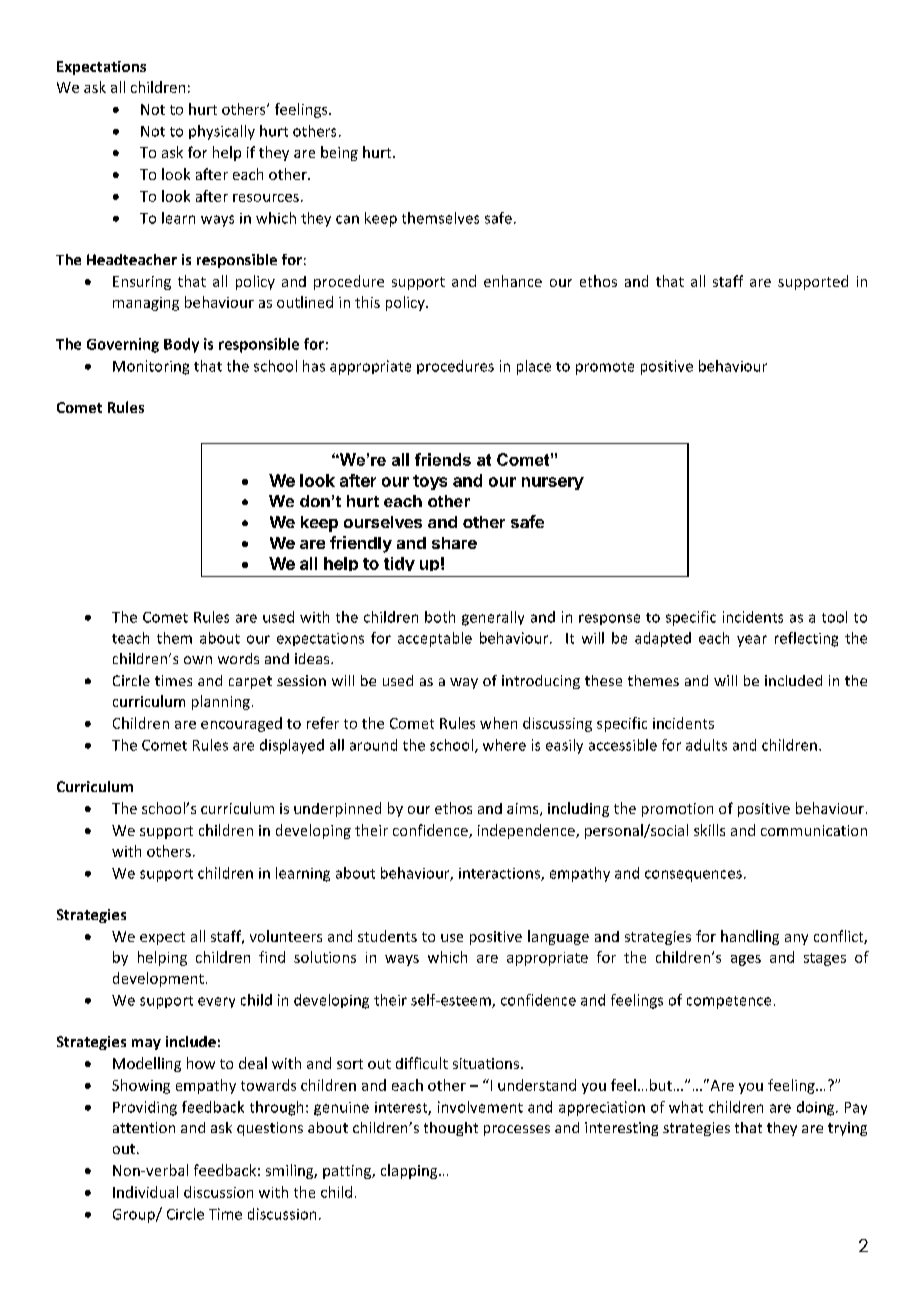 The height and width of the page is (1308, 924). I want to click on enhance, so click(513, 281).
